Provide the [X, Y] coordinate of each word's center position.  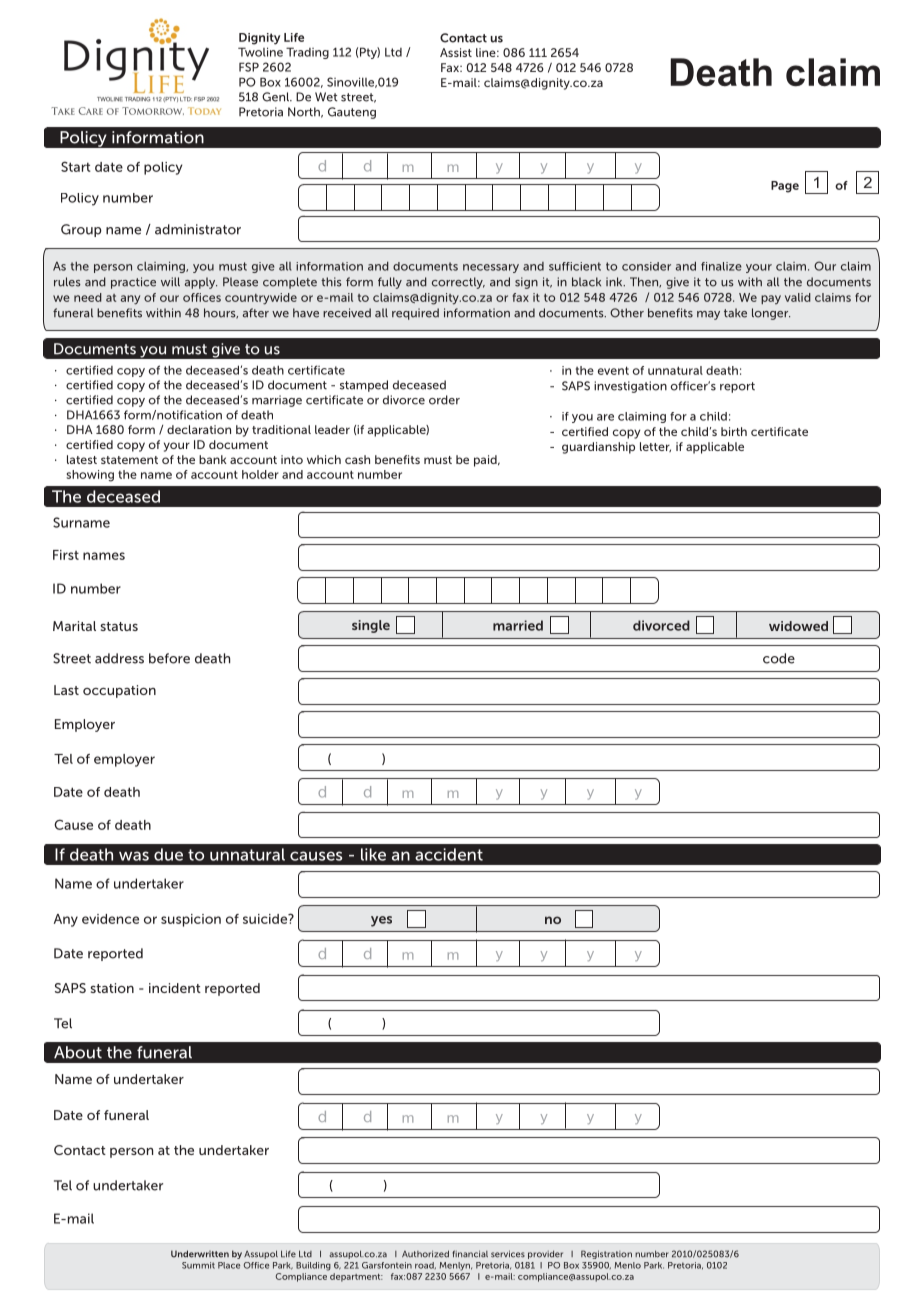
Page [785, 187]
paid [486, 461]
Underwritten [200, 1254]
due [168, 854]
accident [449, 854]
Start [76, 166]
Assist [456, 52]
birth [734, 431]
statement [129, 460]
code [779, 658]
